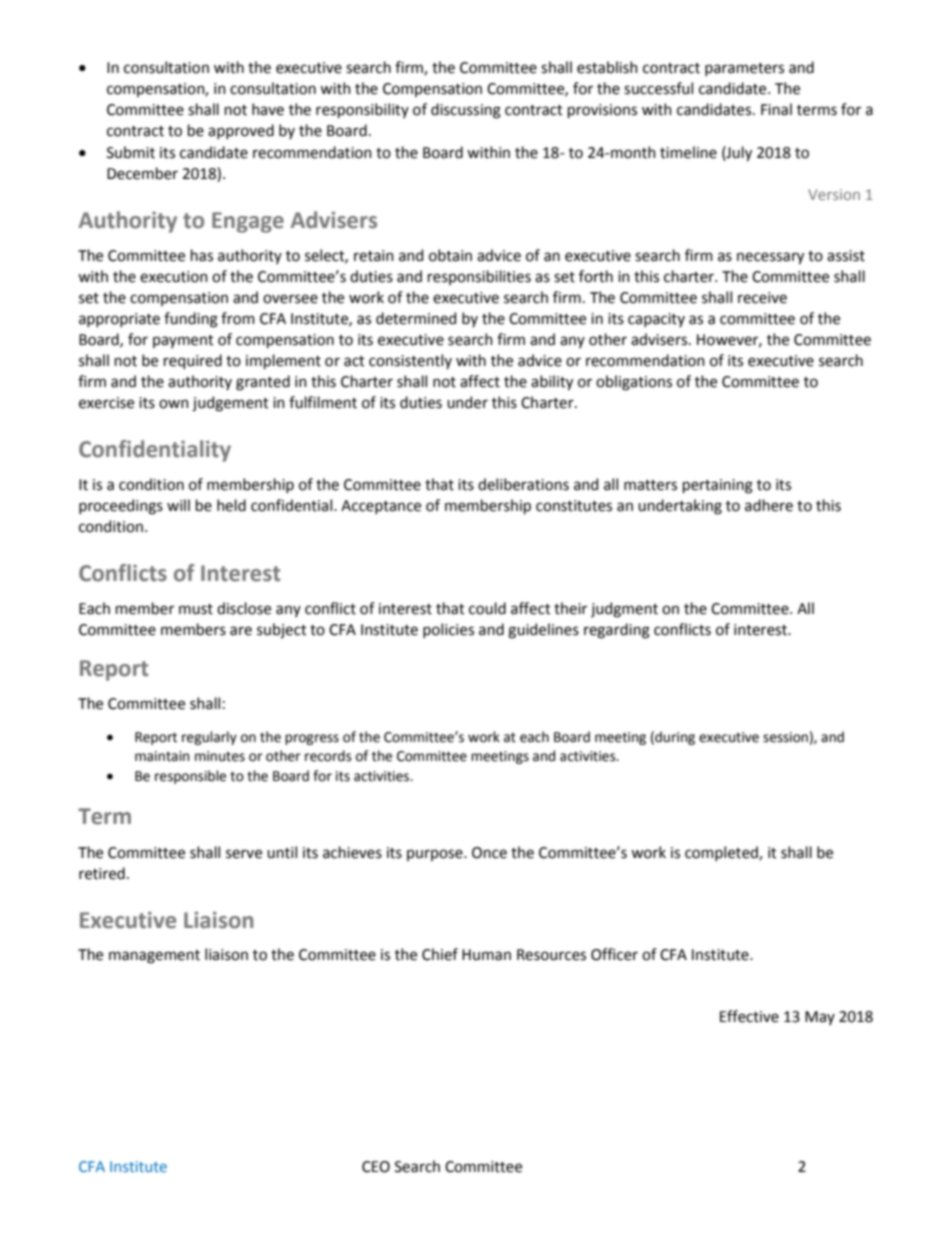  Describe the element at coordinates (486, 955) in the screenshot. I see `Human` at that location.
